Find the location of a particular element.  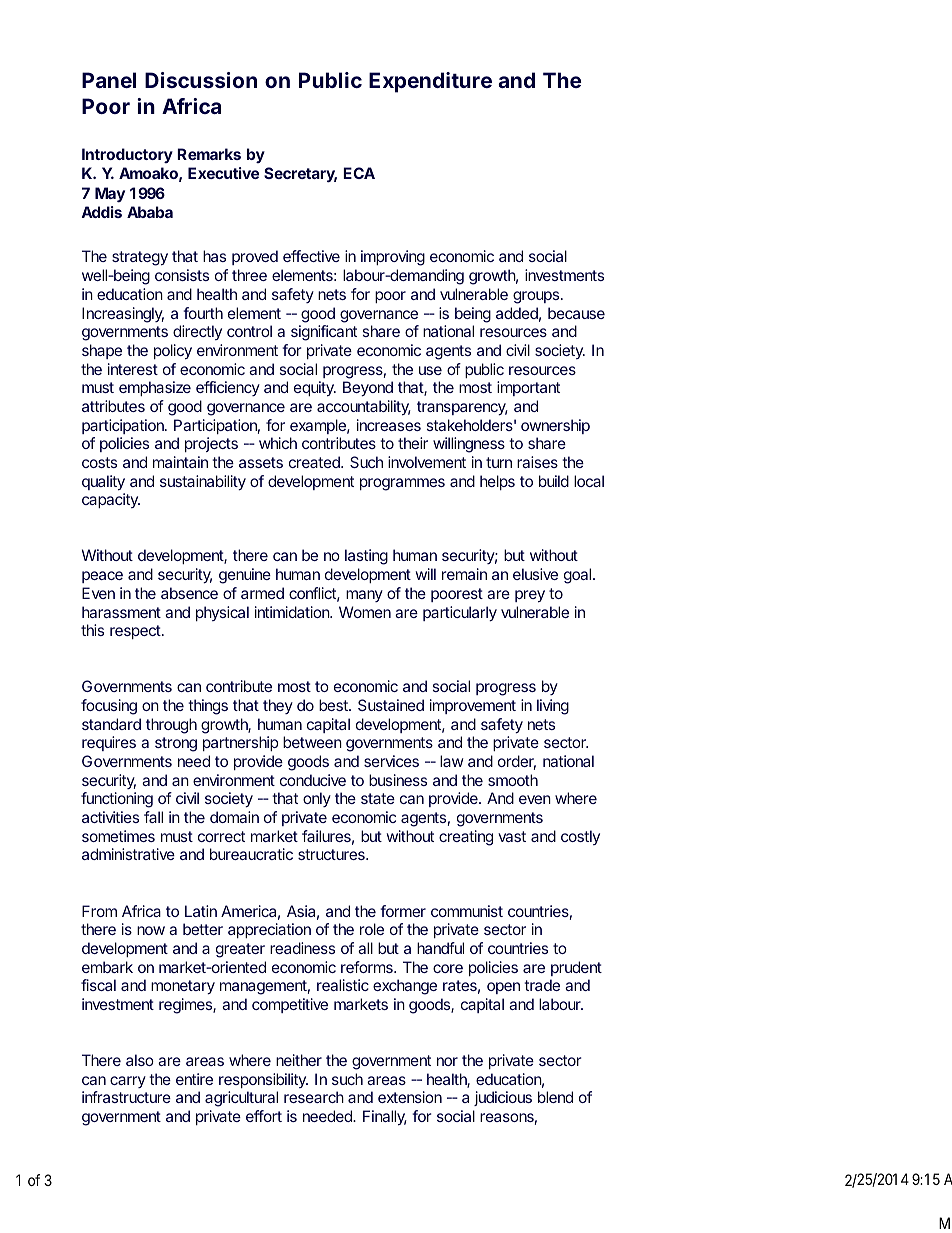

Expenditure is located at coordinates (430, 82).
